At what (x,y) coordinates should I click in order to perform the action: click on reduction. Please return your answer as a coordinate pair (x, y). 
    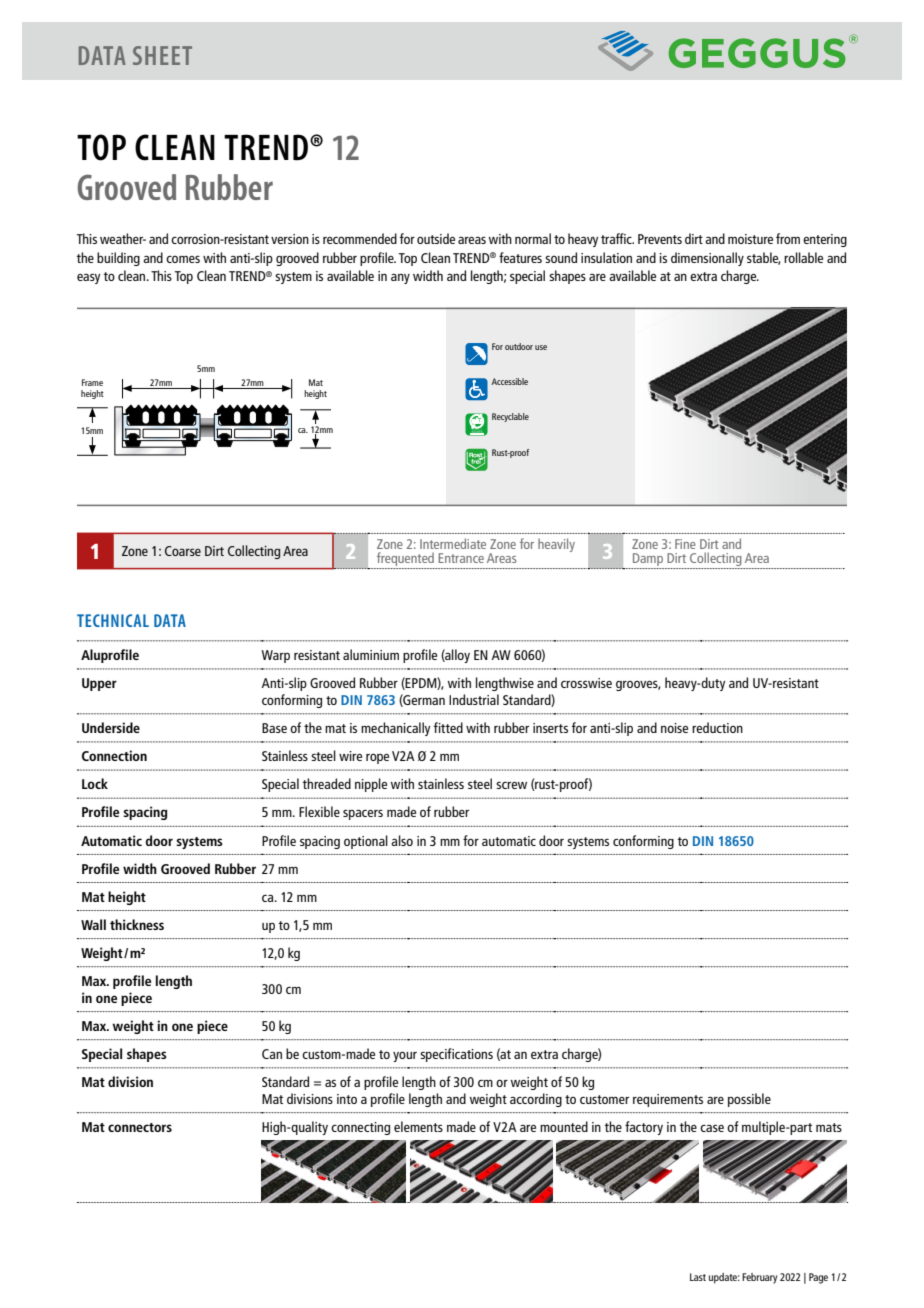
    Looking at the image, I should click on (717, 727).
